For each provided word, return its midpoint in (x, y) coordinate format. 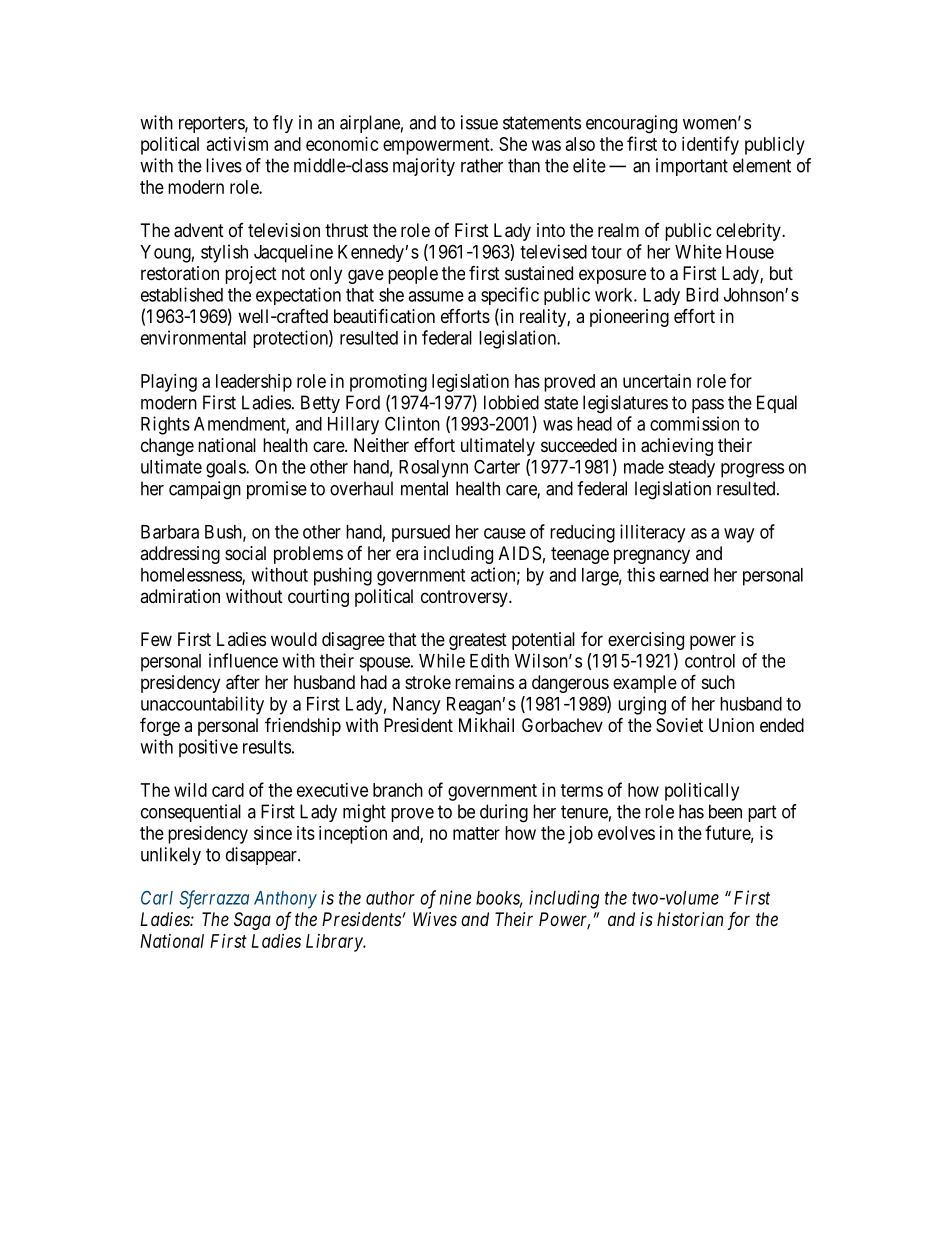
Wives (435, 919)
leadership (254, 383)
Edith (489, 660)
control (710, 661)
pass (708, 406)
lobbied (511, 402)
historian (690, 919)
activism (237, 144)
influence (243, 660)
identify (710, 145)
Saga (252, 921)
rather (482, 165)
